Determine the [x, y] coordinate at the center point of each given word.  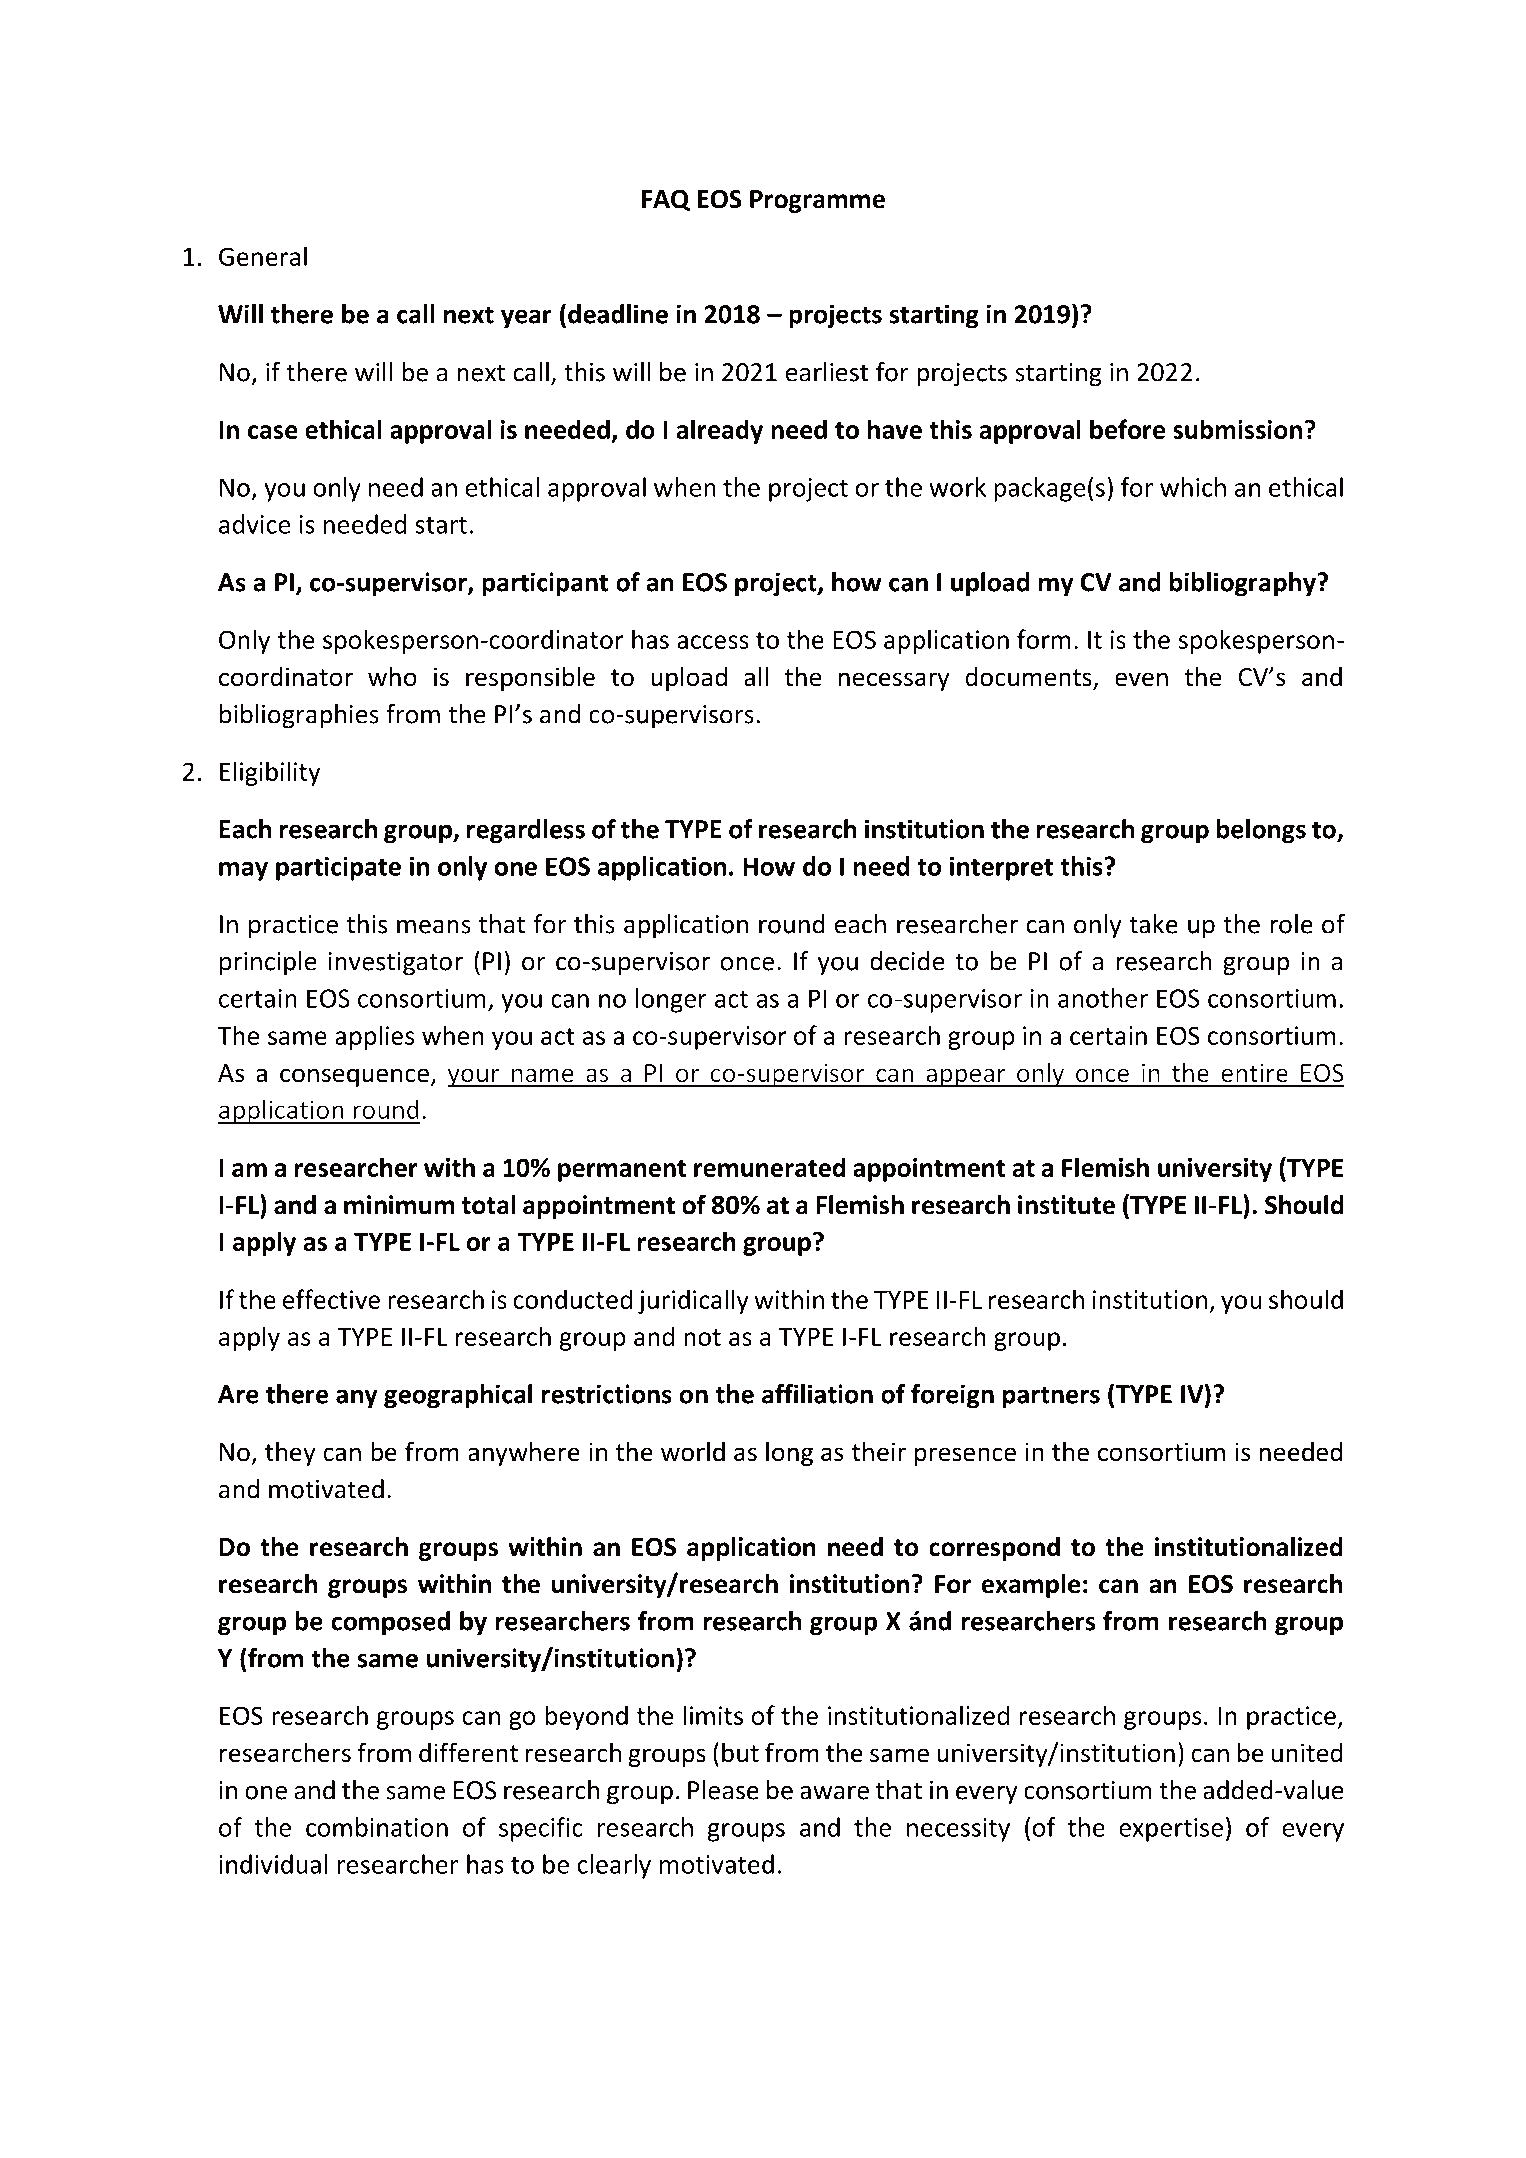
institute [1066, 1205]
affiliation [817, 1394]
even [1141, 679]
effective [331, 1299]
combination [377, 1827]
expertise [1171, 1830]
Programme [817, 201]
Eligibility [270, 773]
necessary [894, 681]
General [263, 256]
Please [723, 1790]
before [1127, 429]
